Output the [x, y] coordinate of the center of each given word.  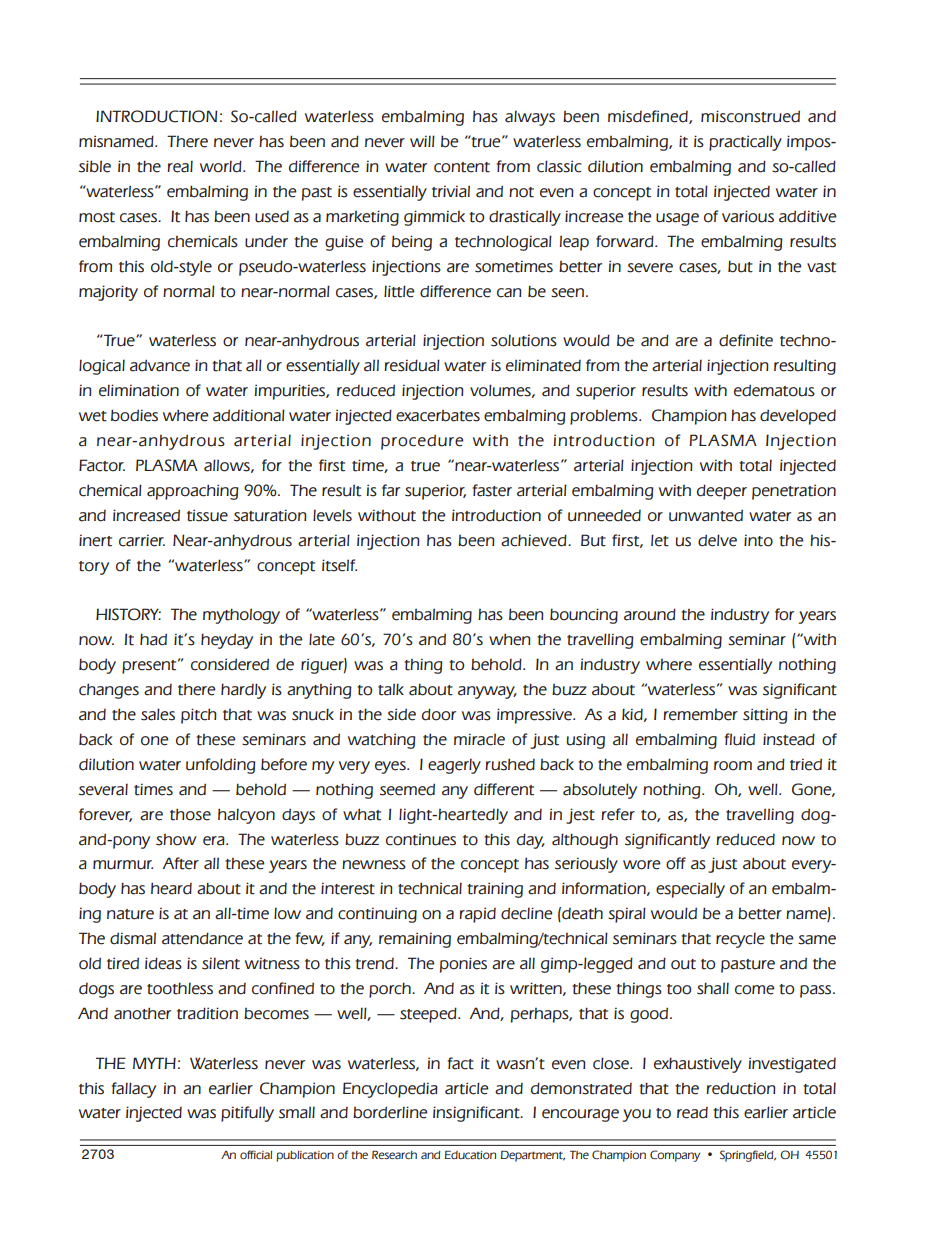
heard [171, 888]
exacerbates [438, 416]
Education [470, 1155]
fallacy [134, 1090]
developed [798, 417]
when [510, 639]
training [495, 890]
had [153, 639]
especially [690, 890]
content [462, 167]
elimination [139, 390]
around [650, 614]
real [180, 166]
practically [745, 143]
